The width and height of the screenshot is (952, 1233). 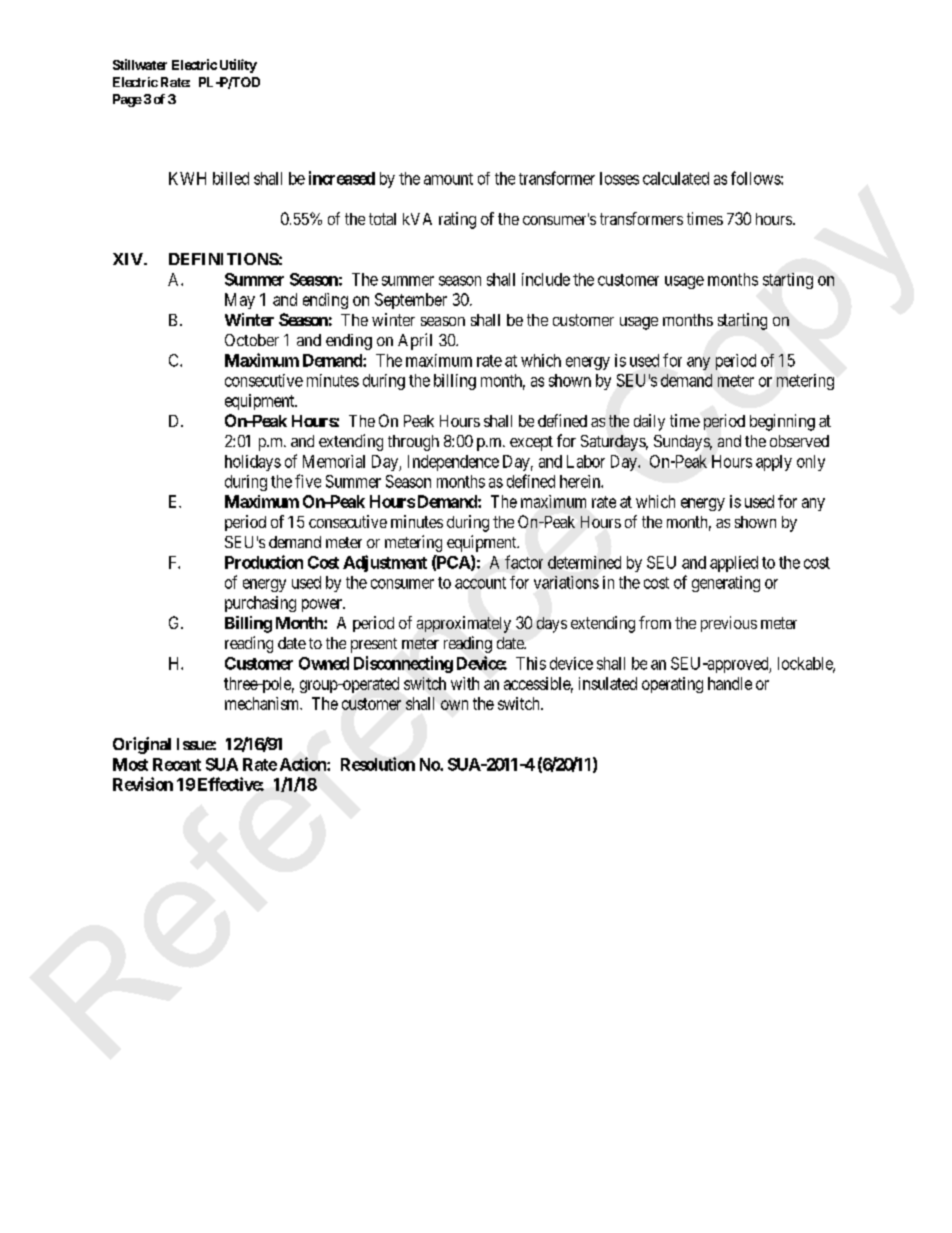 I want to click on billed, so click(x=231, y=178).
